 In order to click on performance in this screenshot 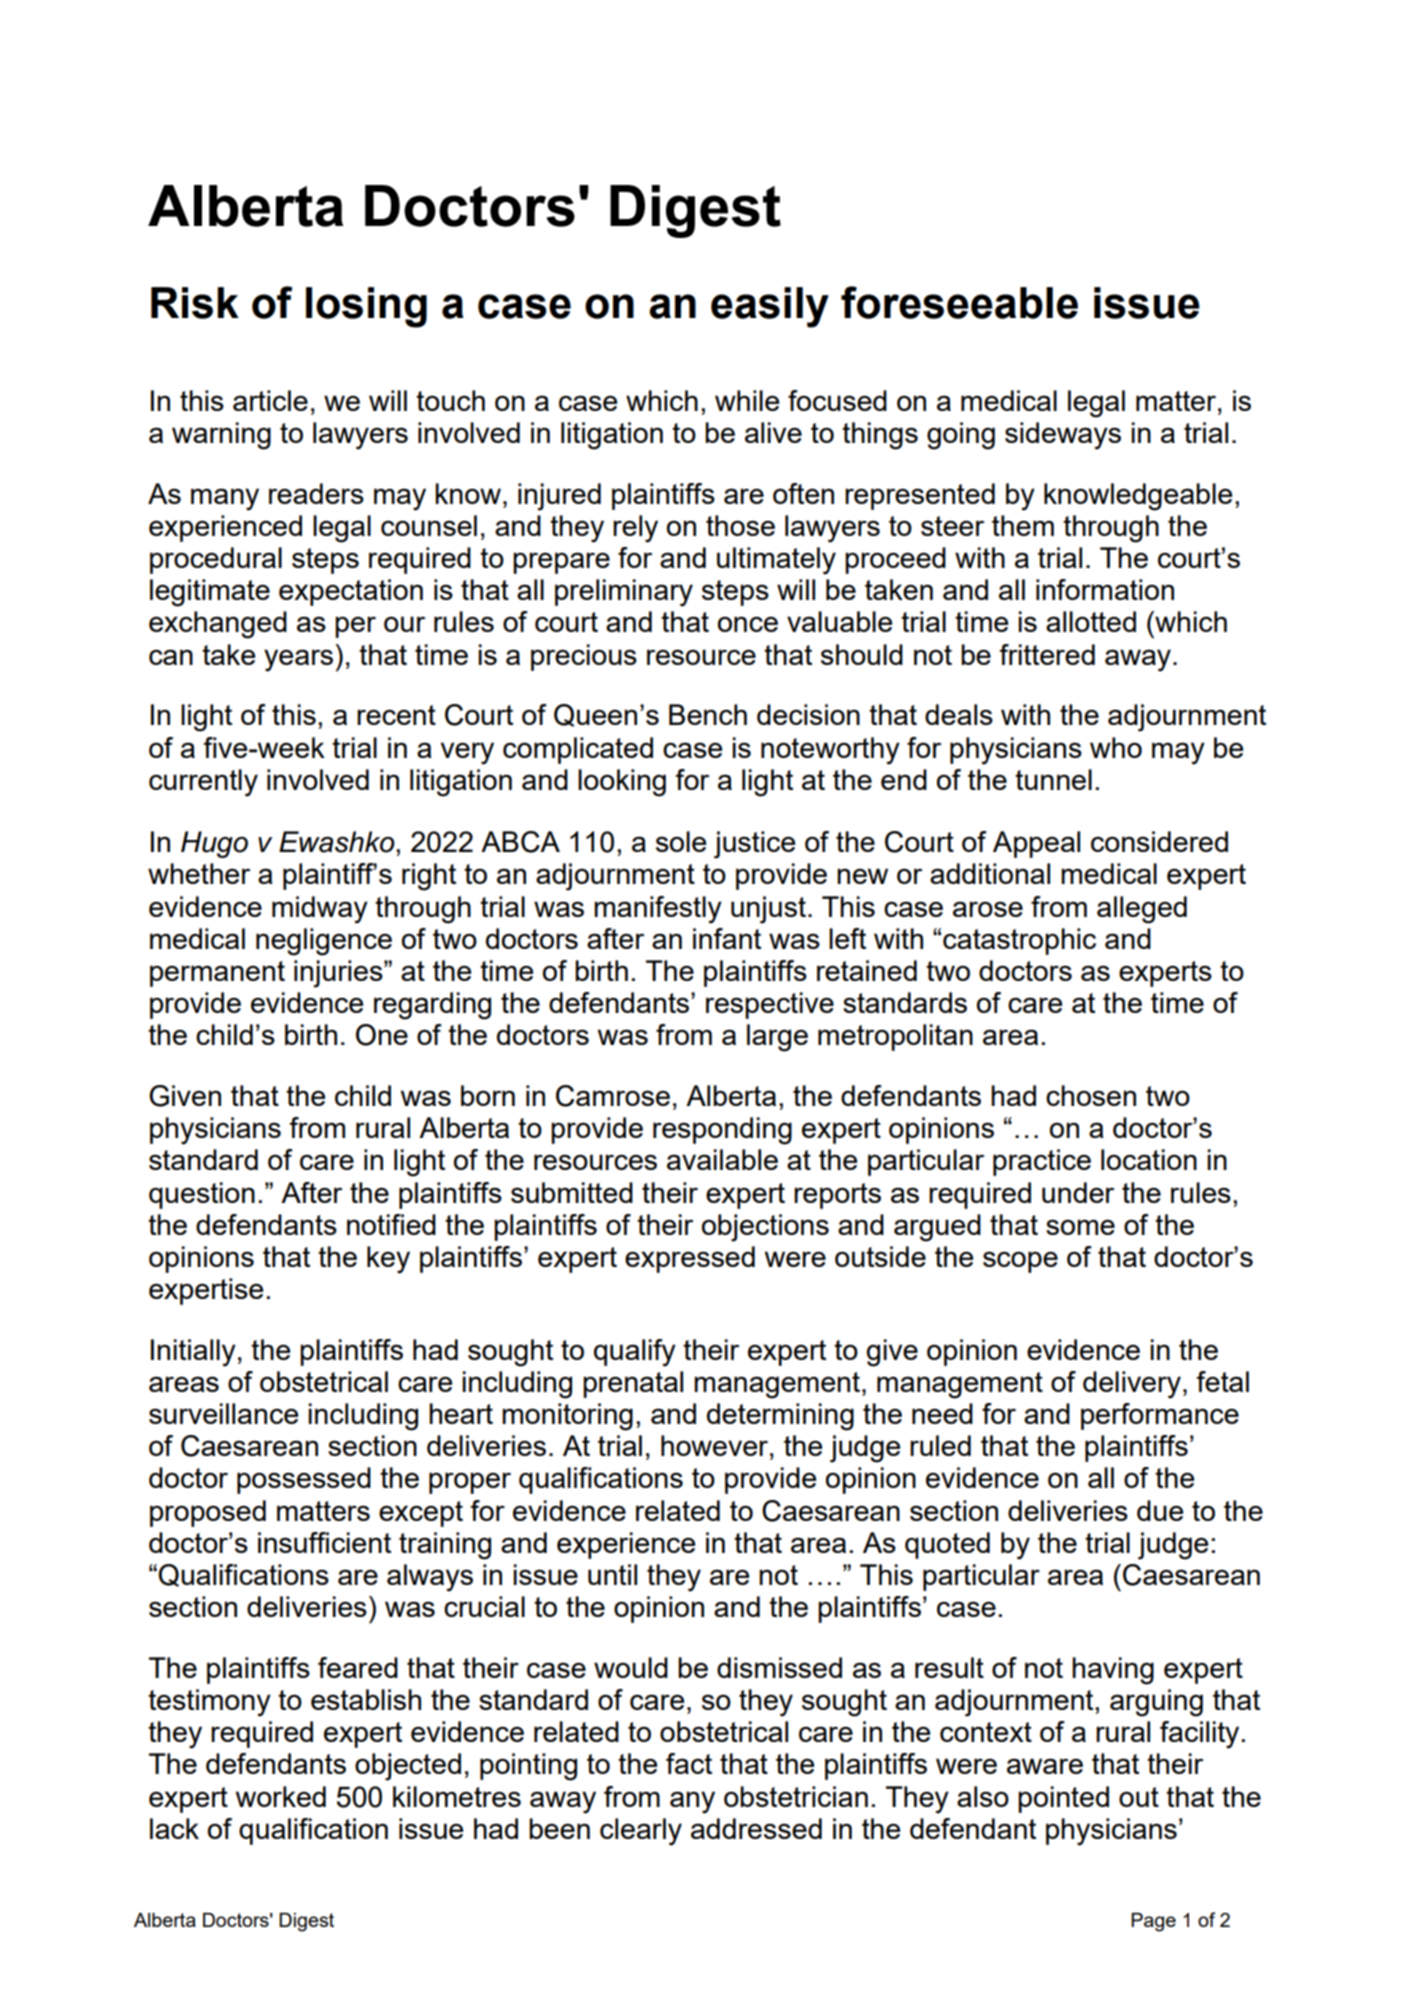, I will do `click(1160, 1416)`.
